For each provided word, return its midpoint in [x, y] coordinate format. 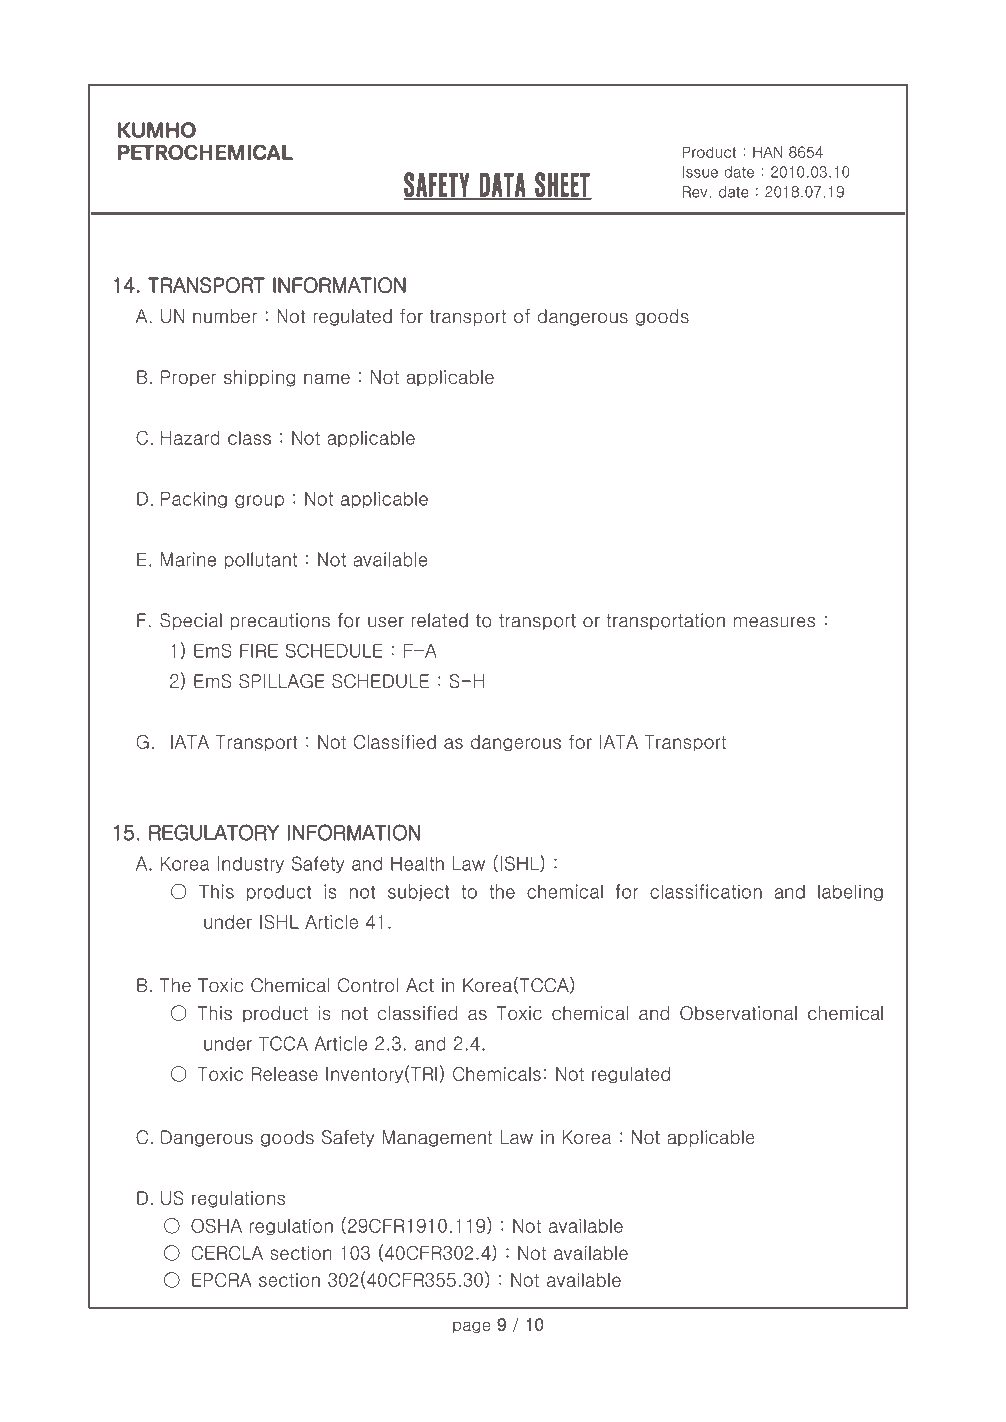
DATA [502, 186]
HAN [767, 152]
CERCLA [227, 1253]
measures [774, 622]
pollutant [261, 560]
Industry [251, 864]
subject [418, 892]
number [225, 316]
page [471, 1327]
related [439, 620]
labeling [850, 892]
